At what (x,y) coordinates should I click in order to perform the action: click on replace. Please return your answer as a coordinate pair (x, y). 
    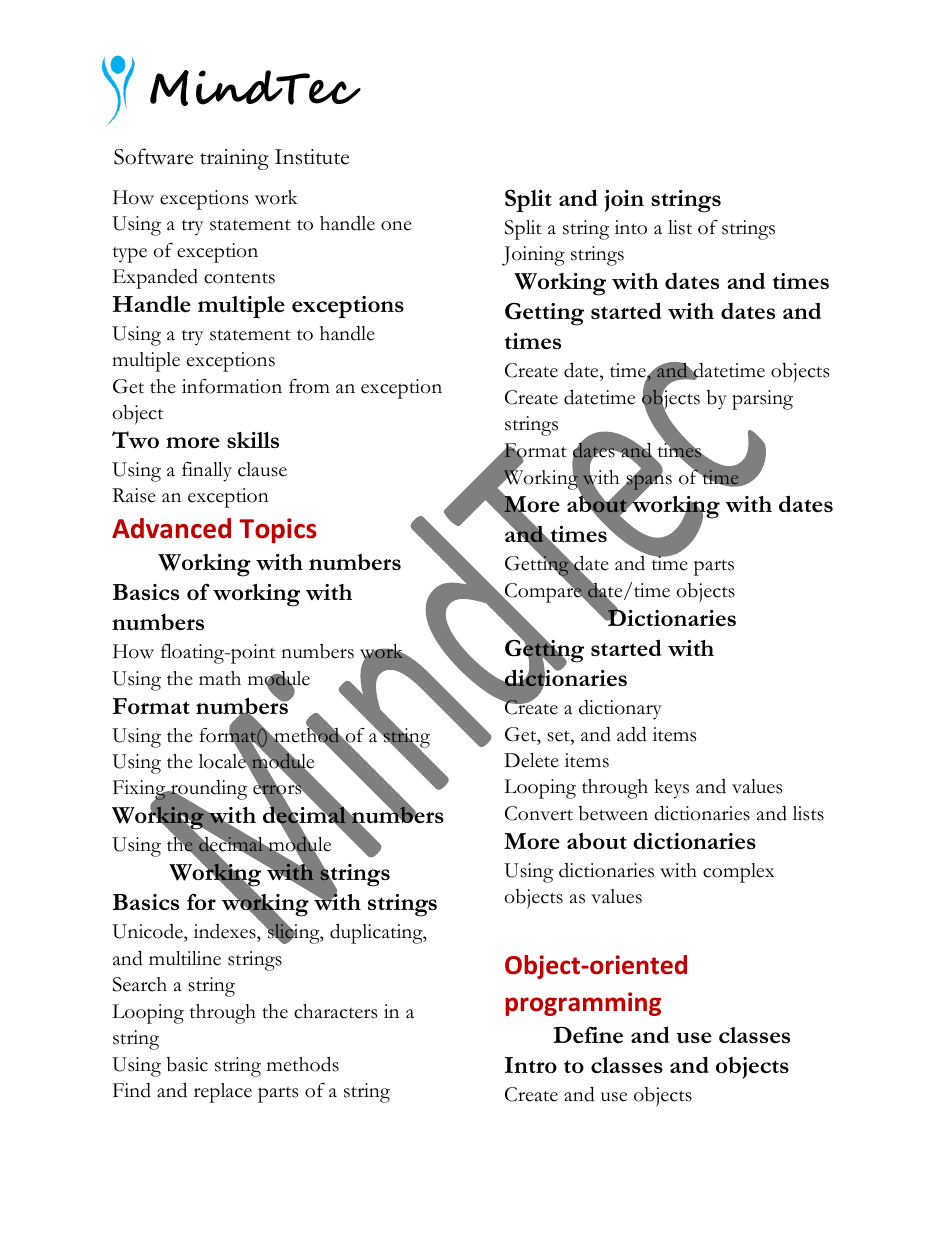
    Looking at the image, I should click on (223, 1093).
